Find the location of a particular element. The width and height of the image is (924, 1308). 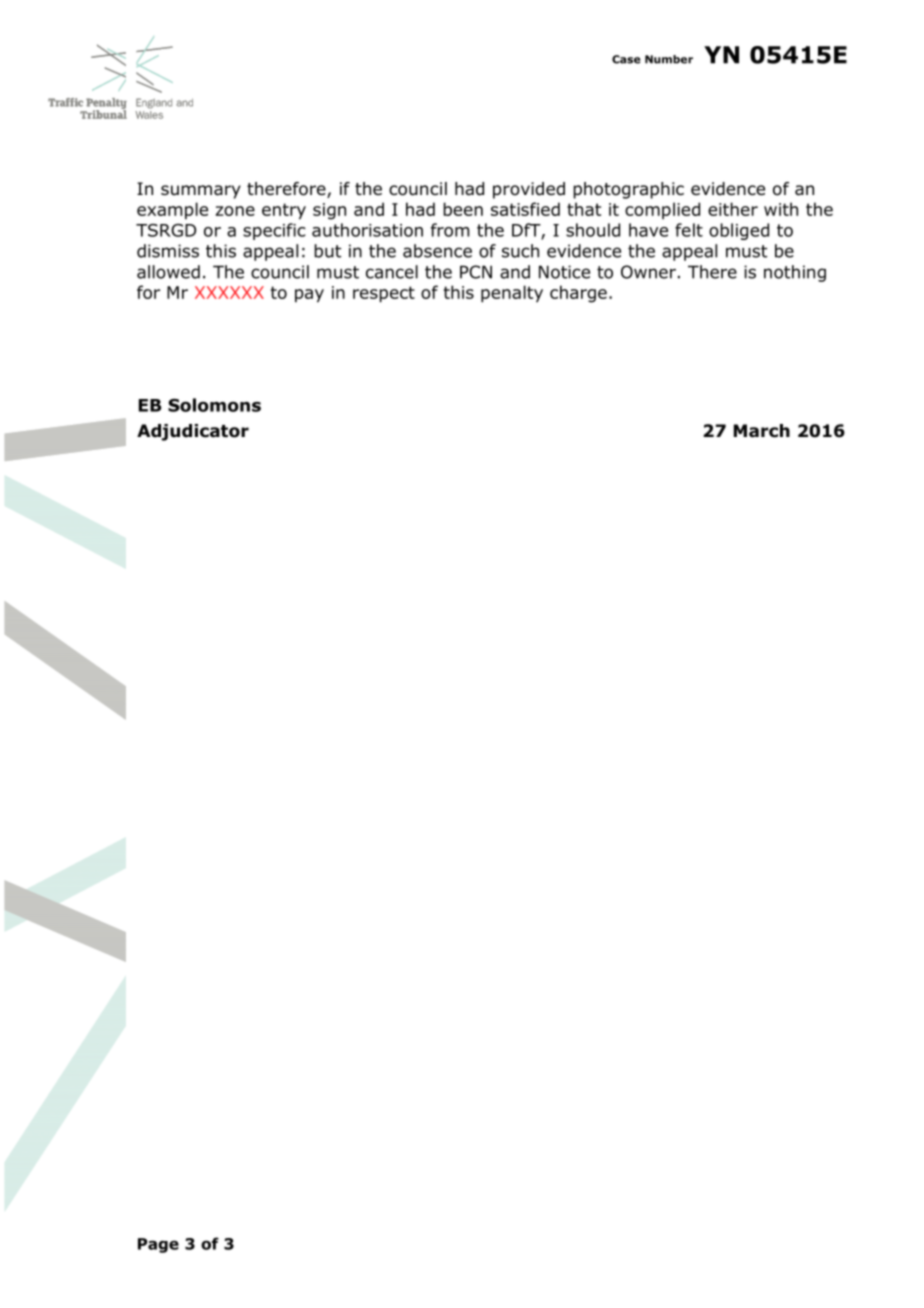

Page is located at coordinates (158, 1245).
